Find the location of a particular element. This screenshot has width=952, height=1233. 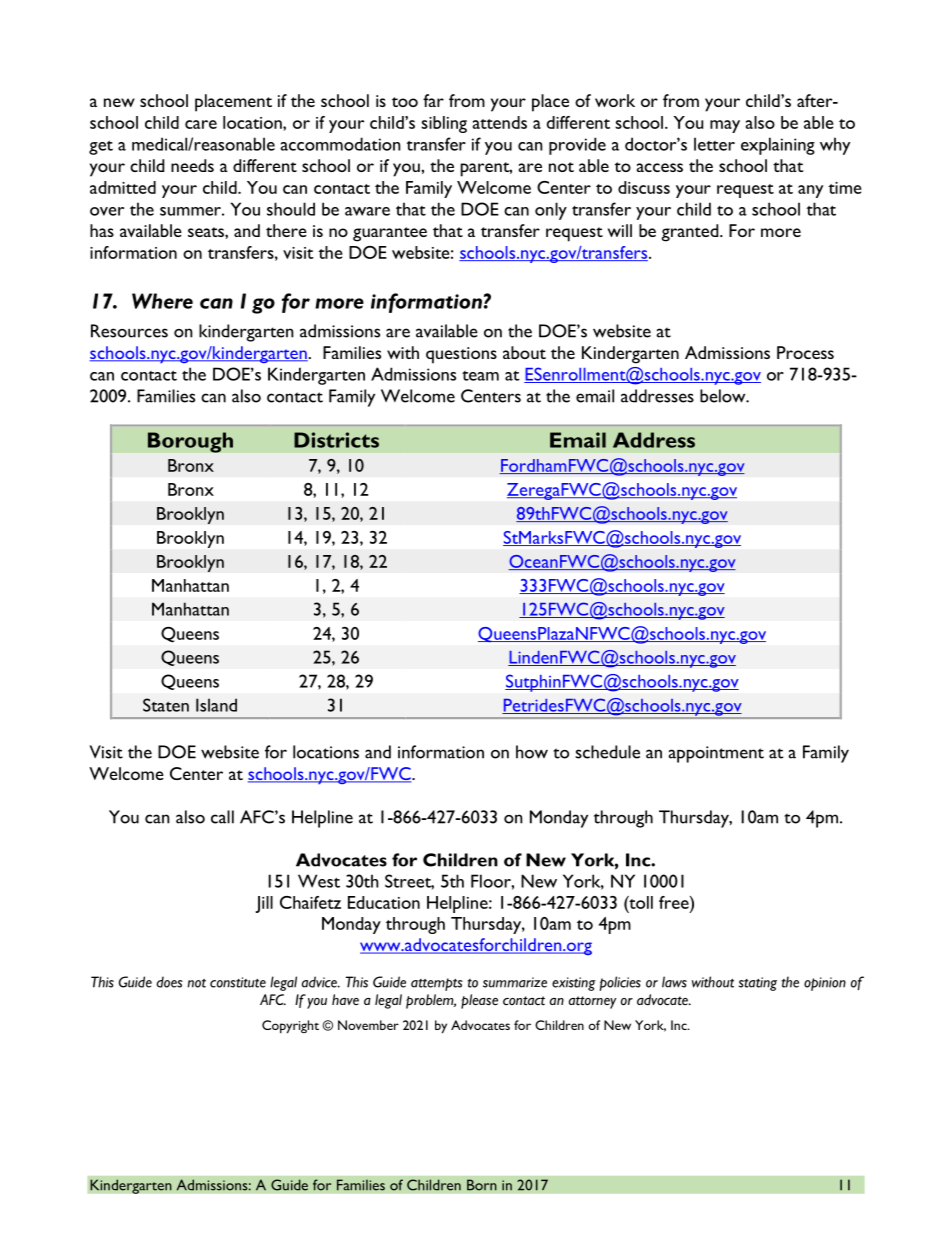

Copyright is located at coordinates (290, 1027).
